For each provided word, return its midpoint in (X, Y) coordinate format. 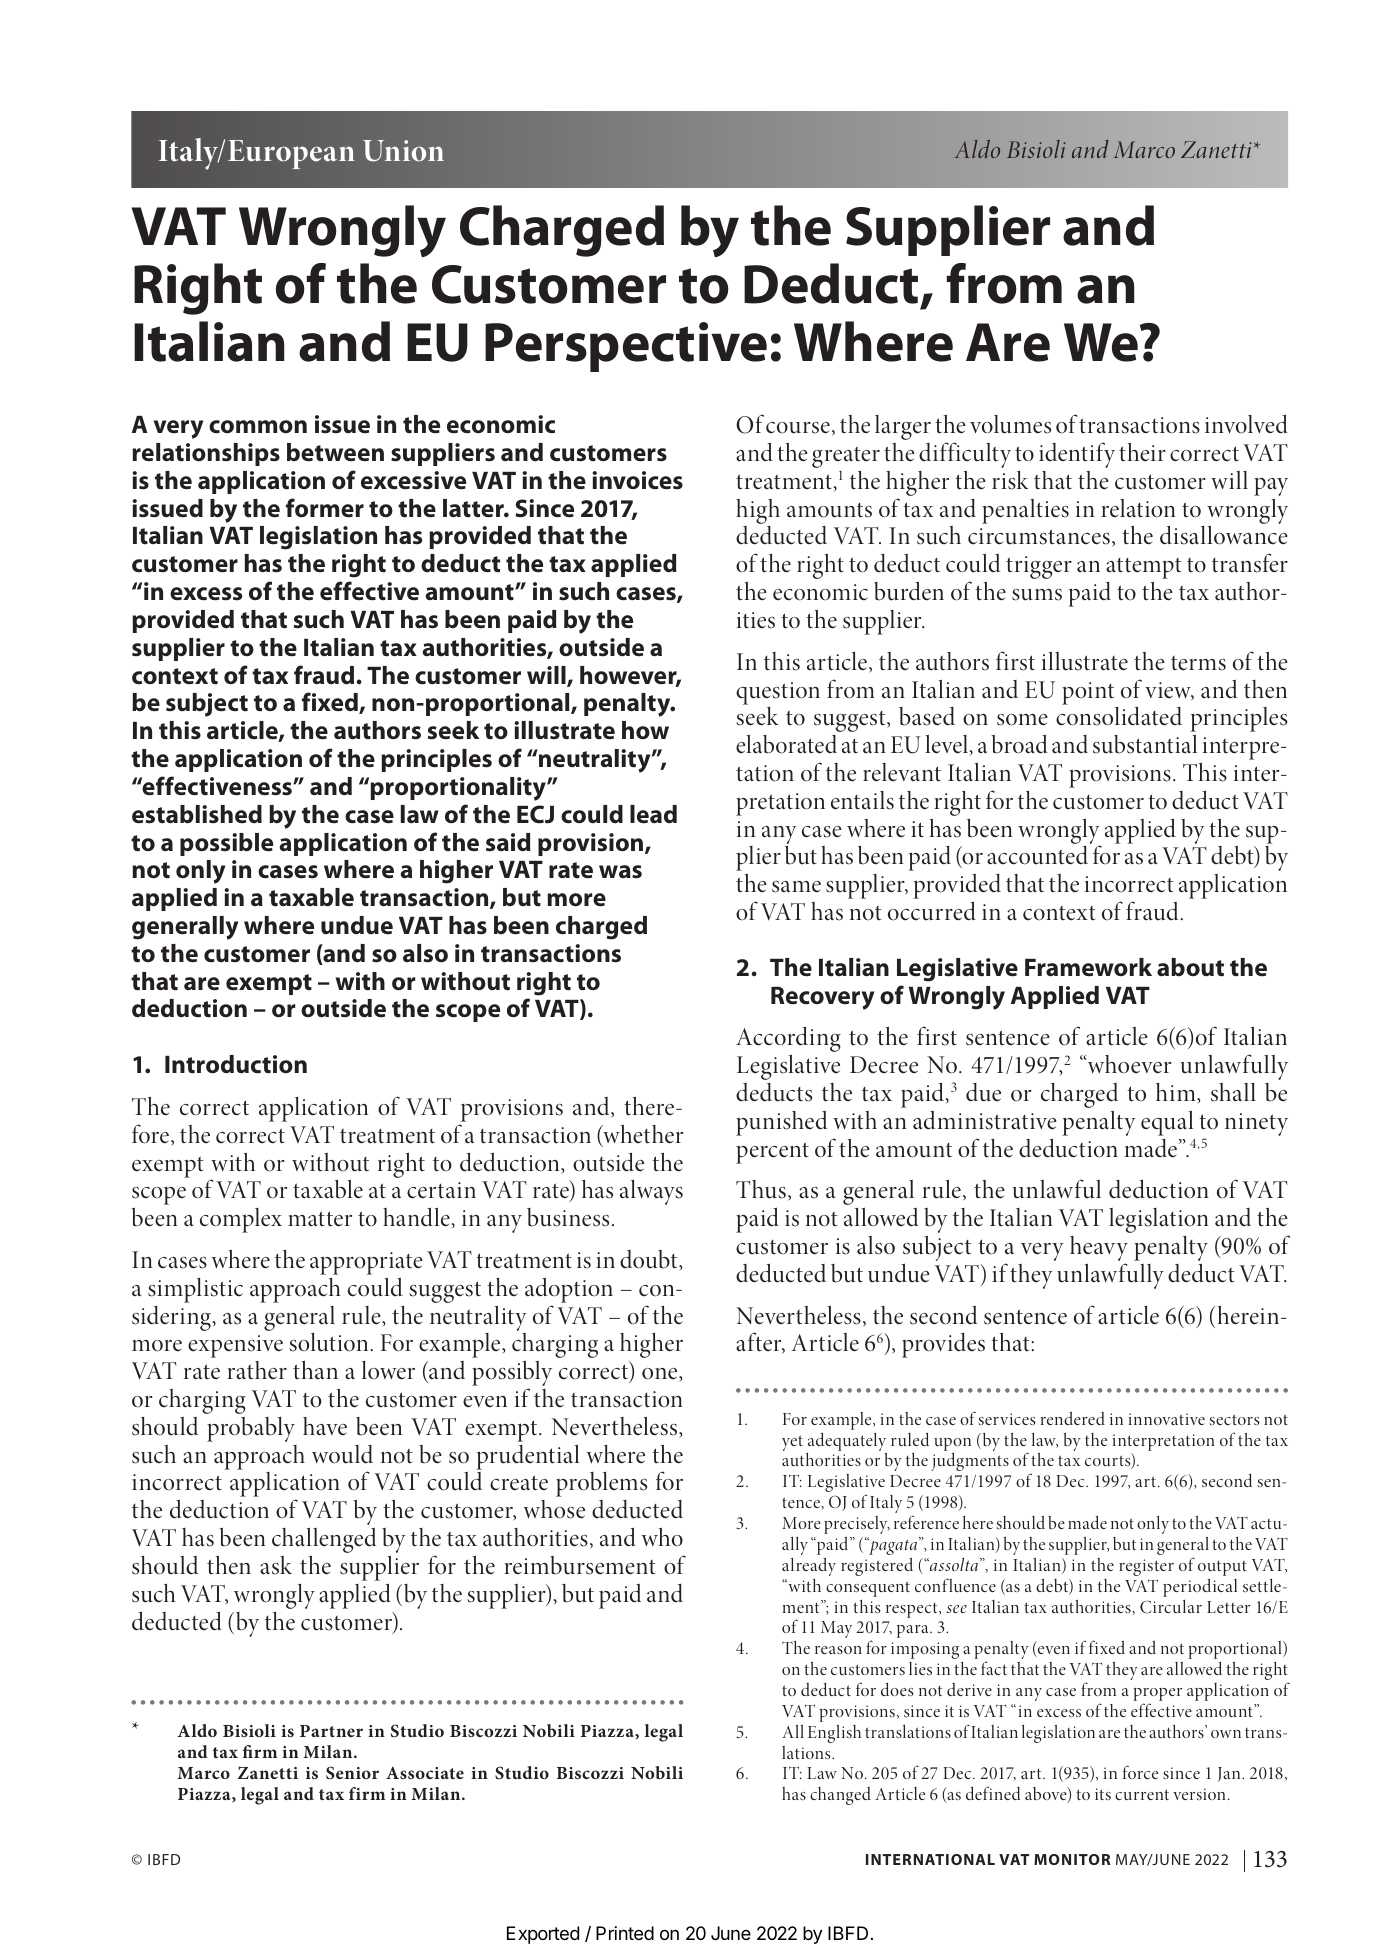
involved (1246, 424)
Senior (352, 1773)
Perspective (626, 347)
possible (226, 844)
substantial (1145, 744)
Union (403, 151)
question (778, 693)
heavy (1099, 1250)
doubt (650, 1260)
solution (330, 1342)
